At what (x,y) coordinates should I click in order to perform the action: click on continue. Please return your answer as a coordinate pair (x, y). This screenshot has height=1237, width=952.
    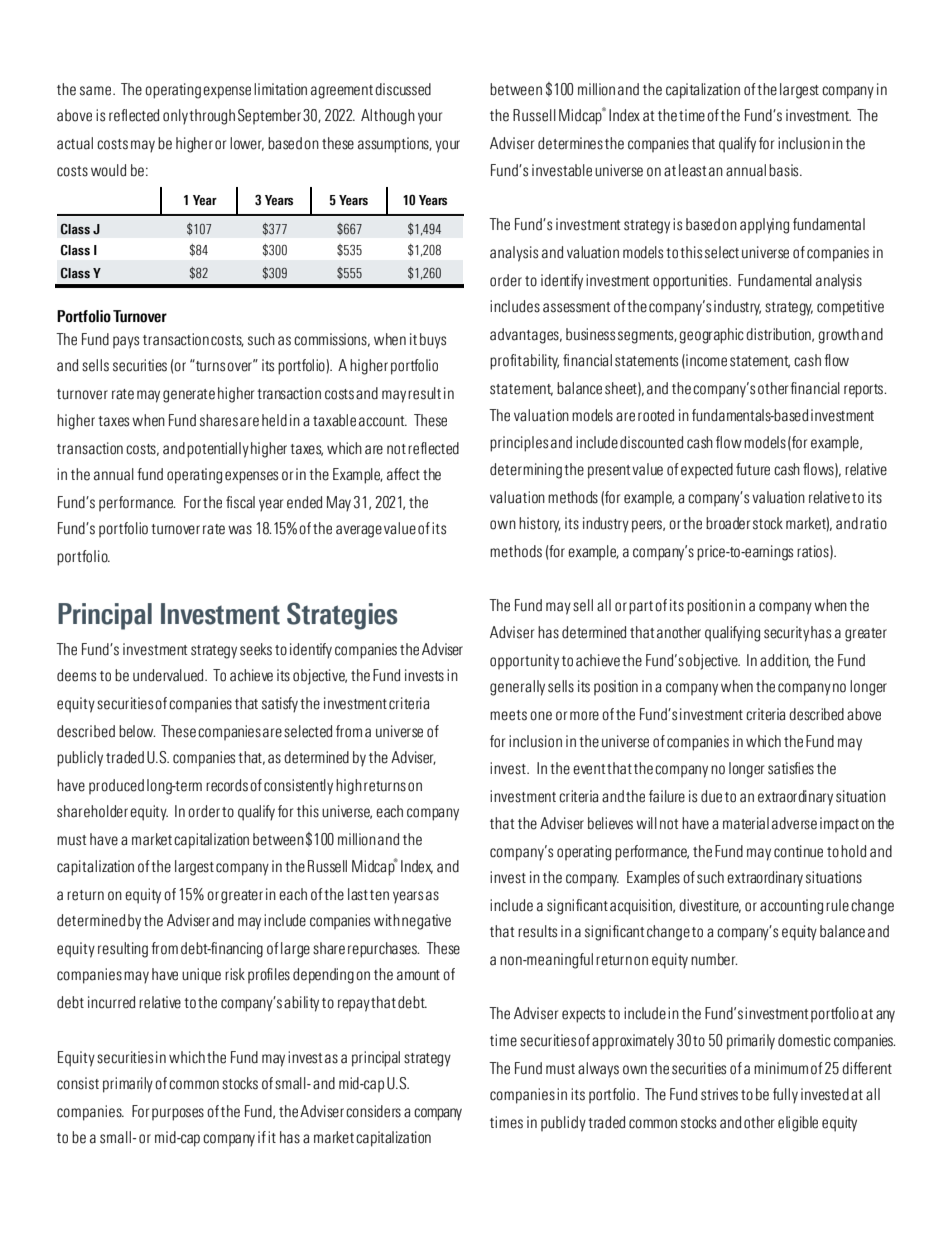
    Looking at the image, I should click on (798, 851).
